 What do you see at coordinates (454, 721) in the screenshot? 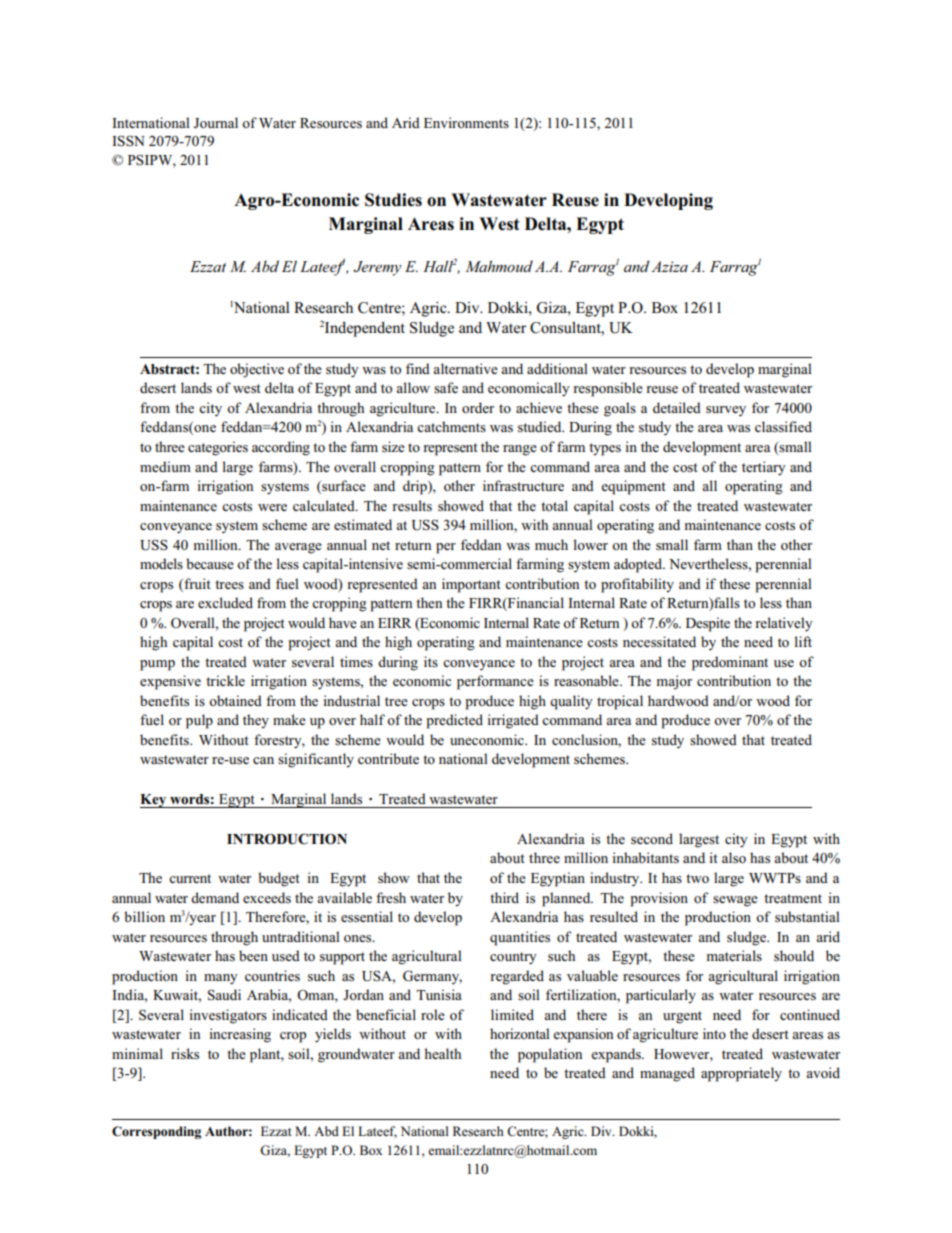
I see `predicted` at bounding box center [454, 721].
